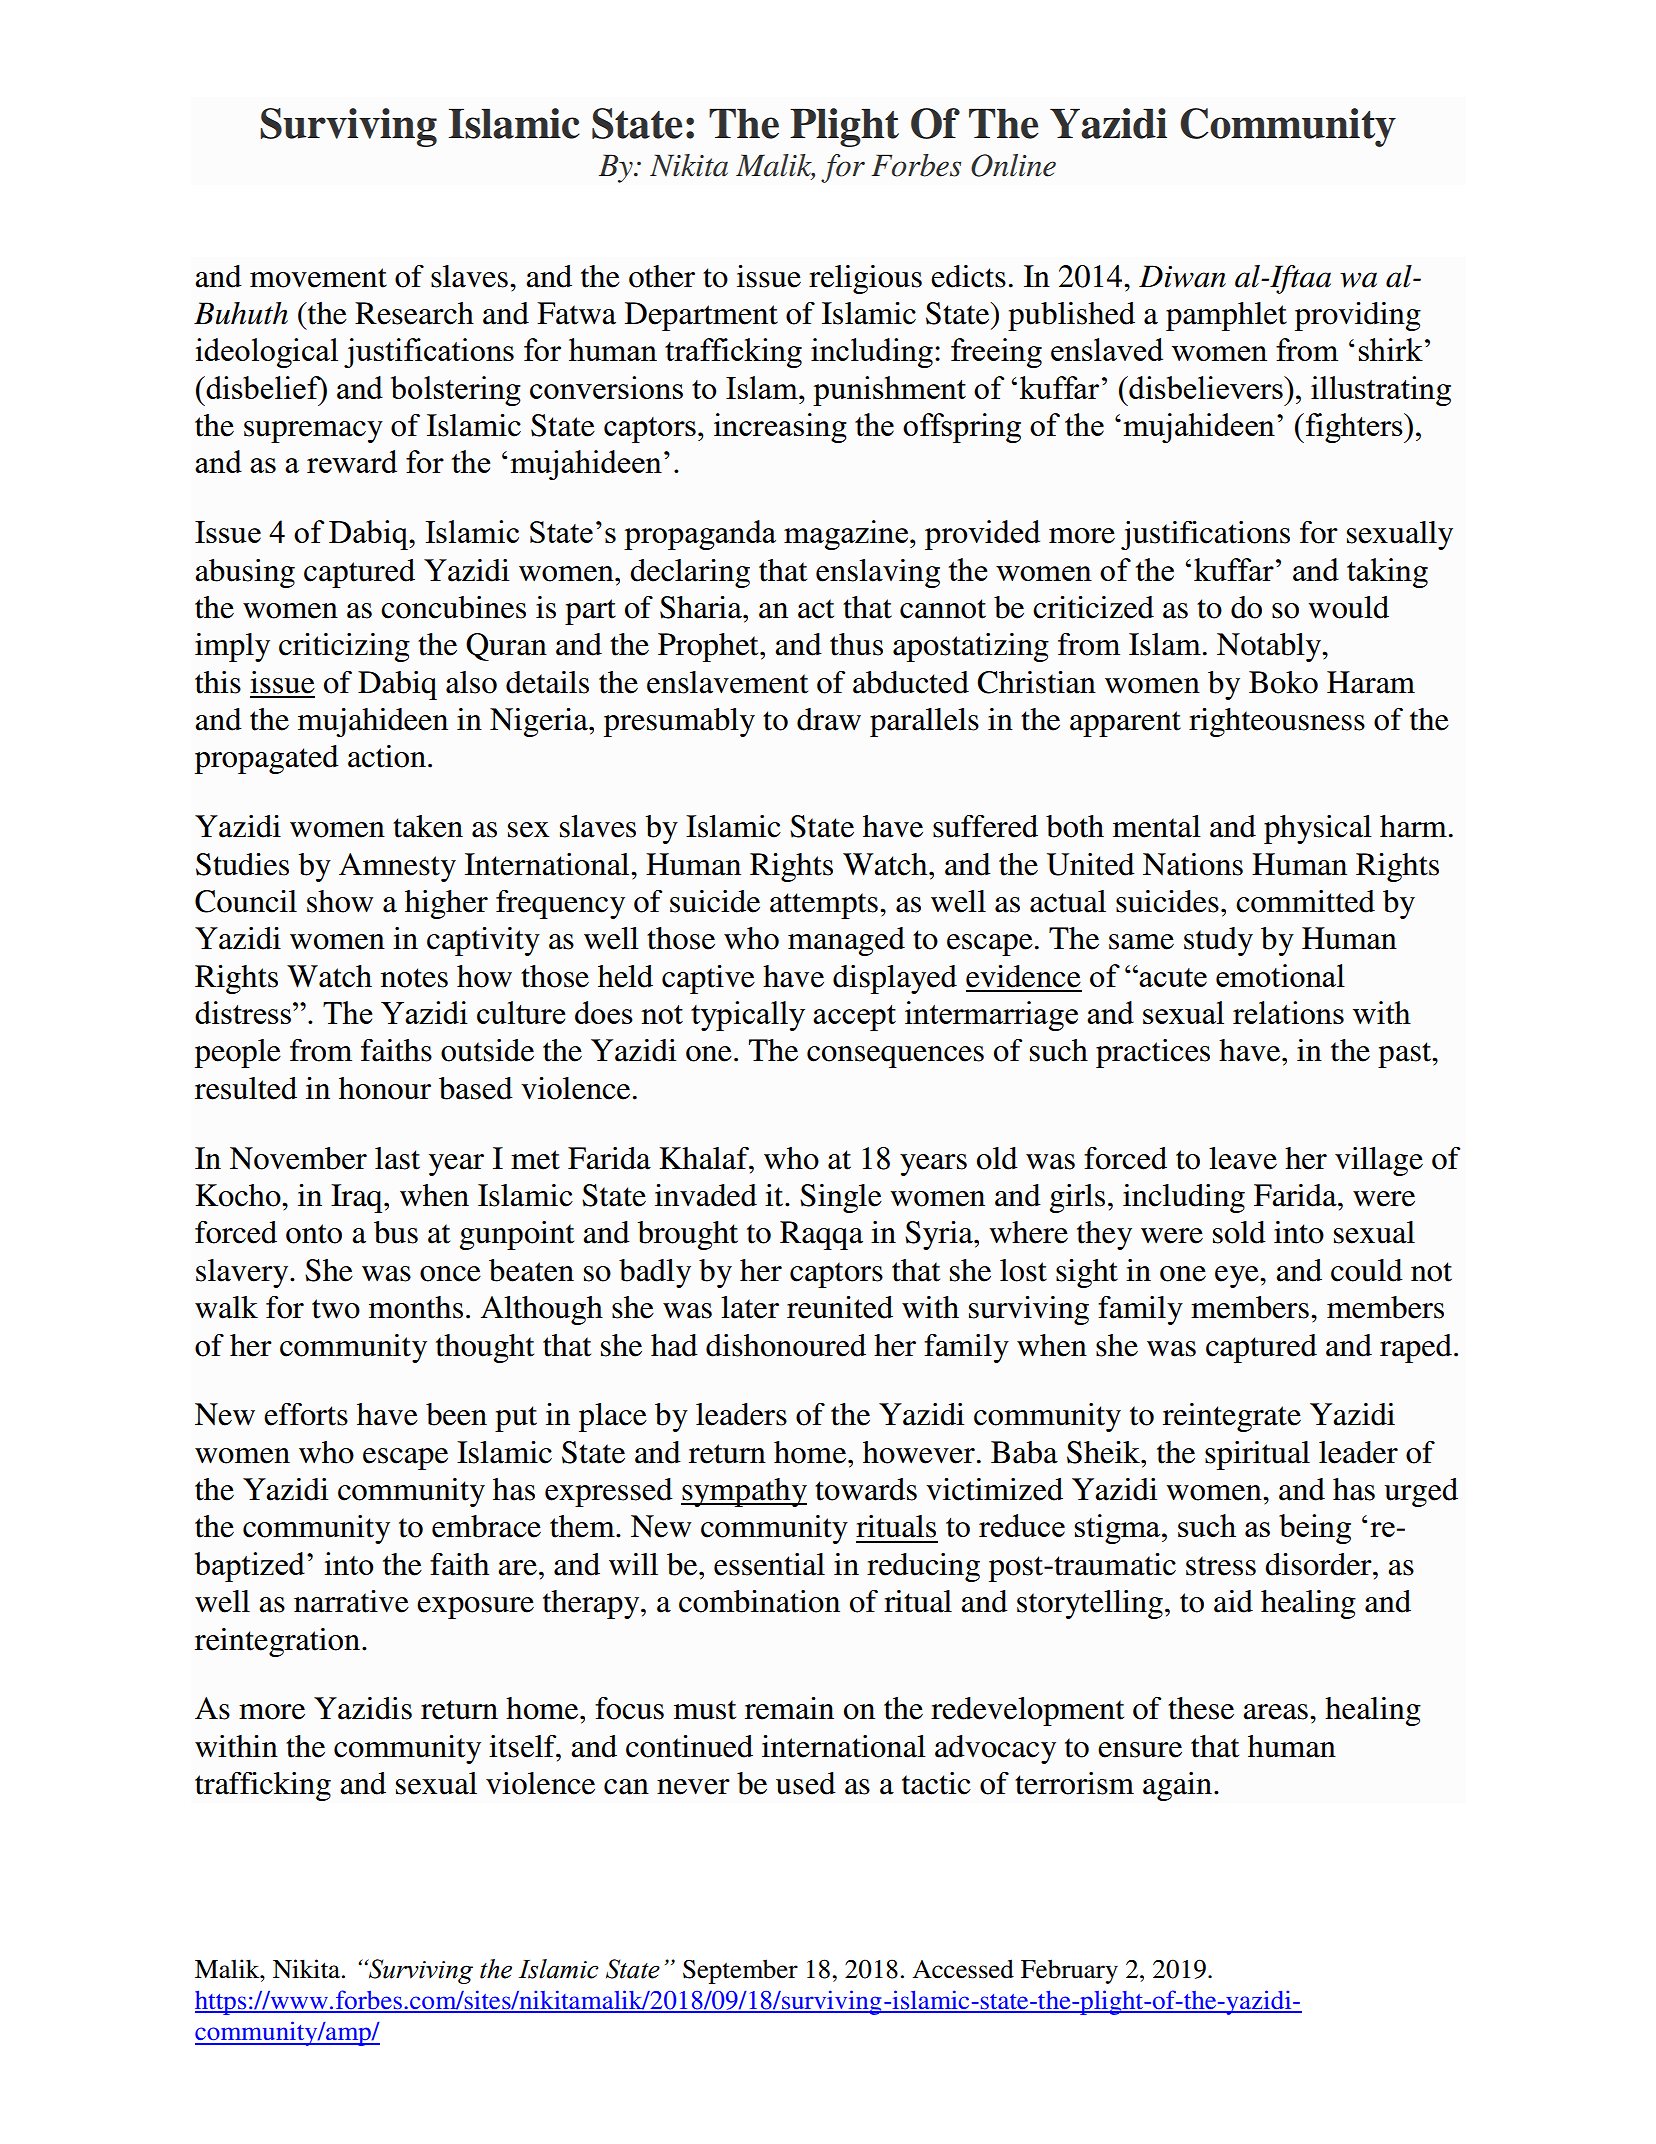 This image has width=1656, height=2144. Describe the element at coordinates (693, 1787) in the image. I see `never` at that location.
